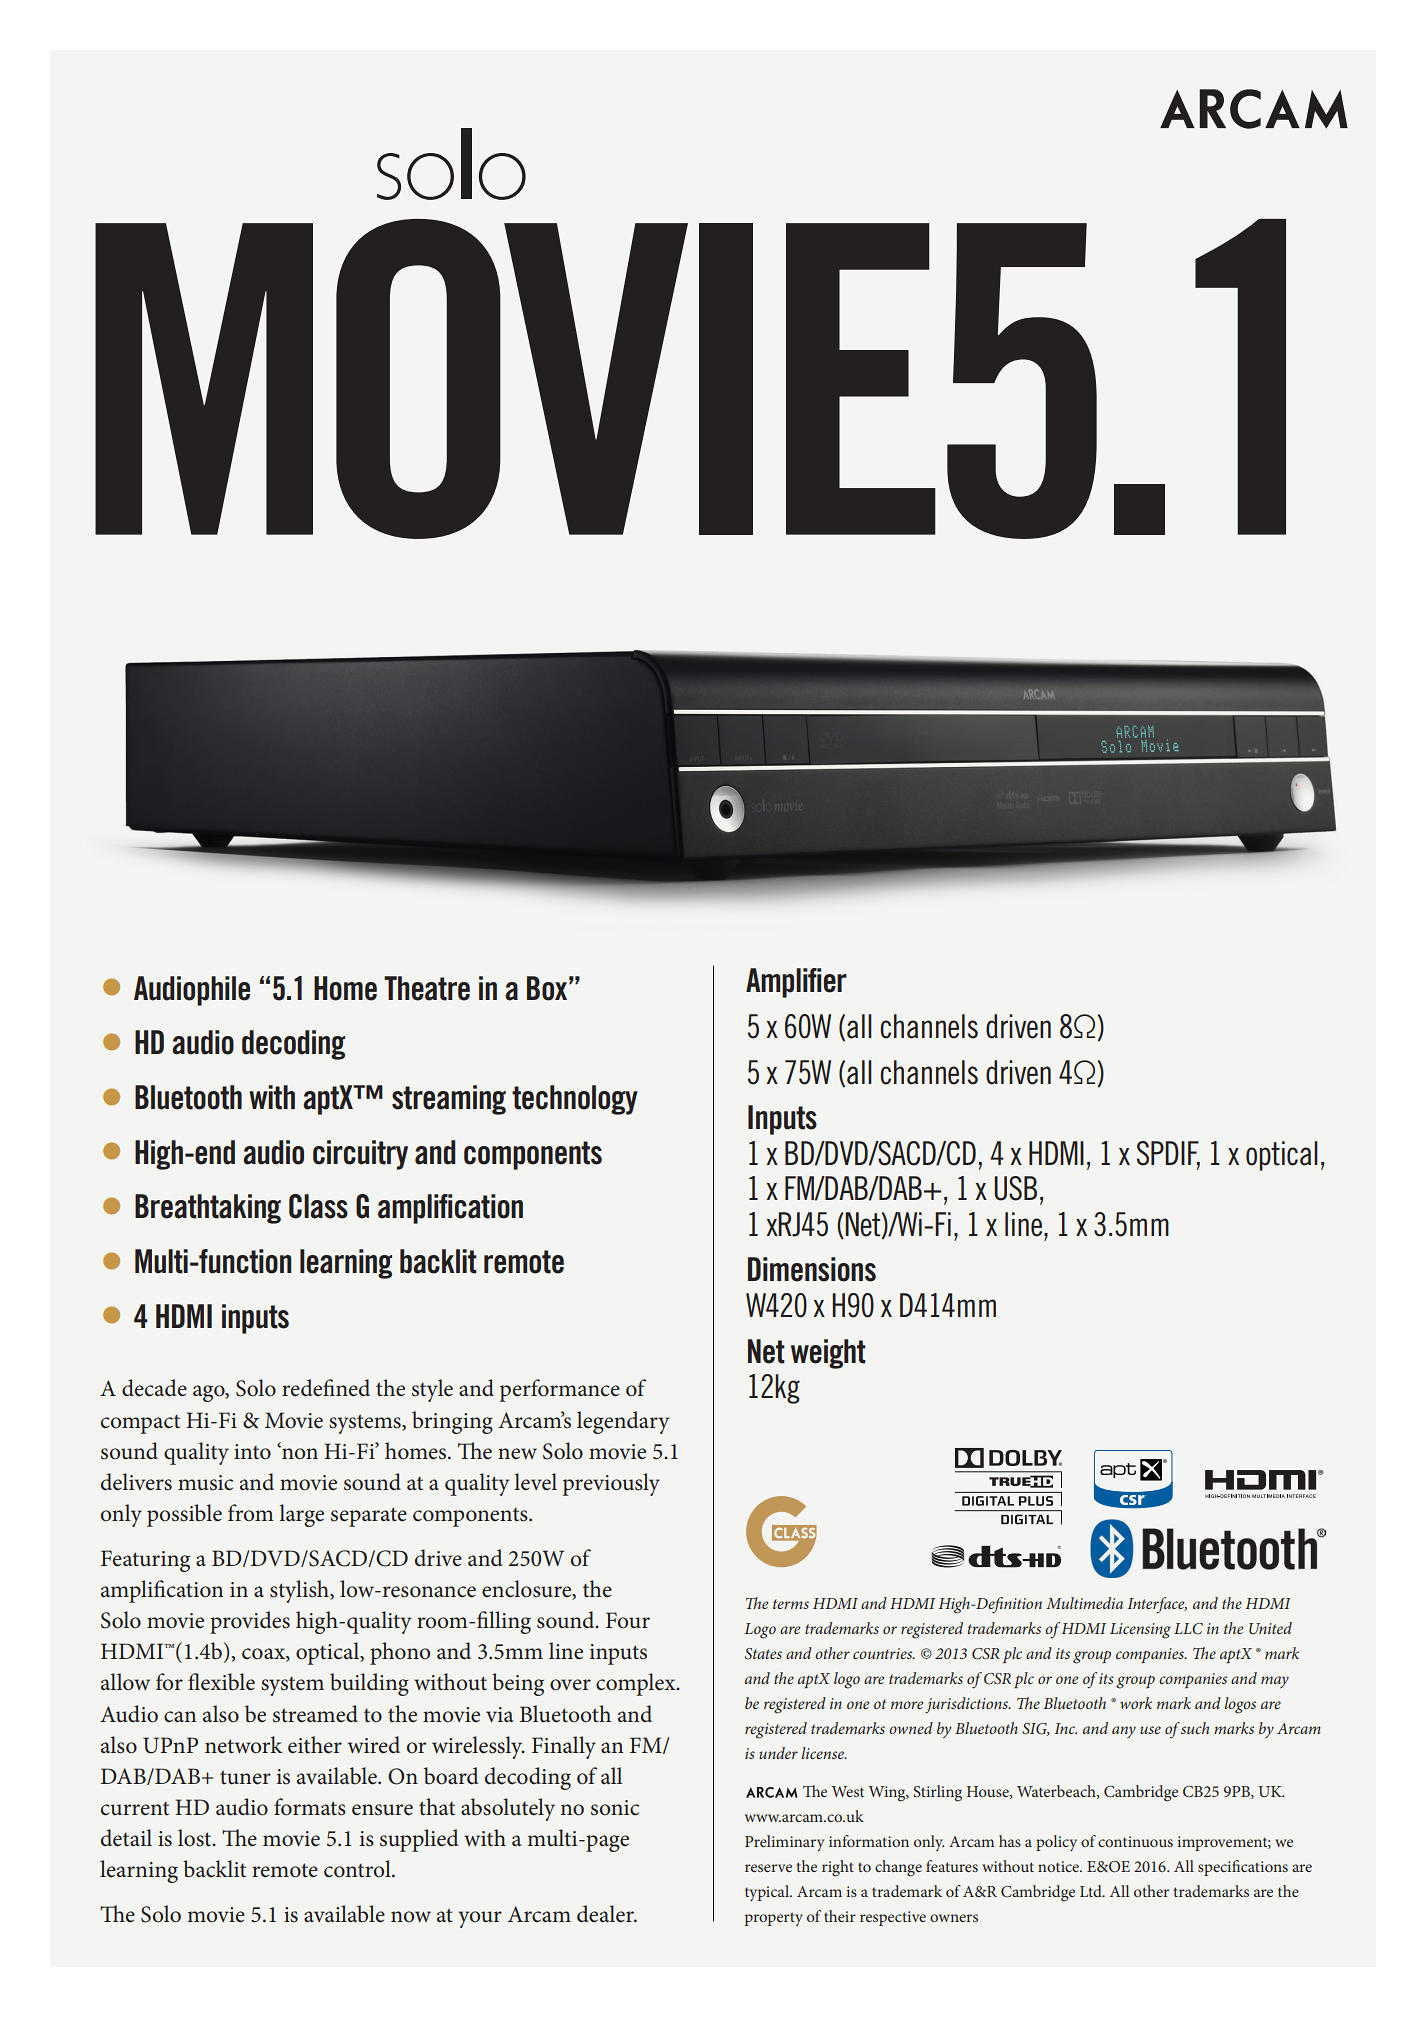 The height and width of the image is (2018, 1427). I want to click on Amplifier, so click(796, 983).
